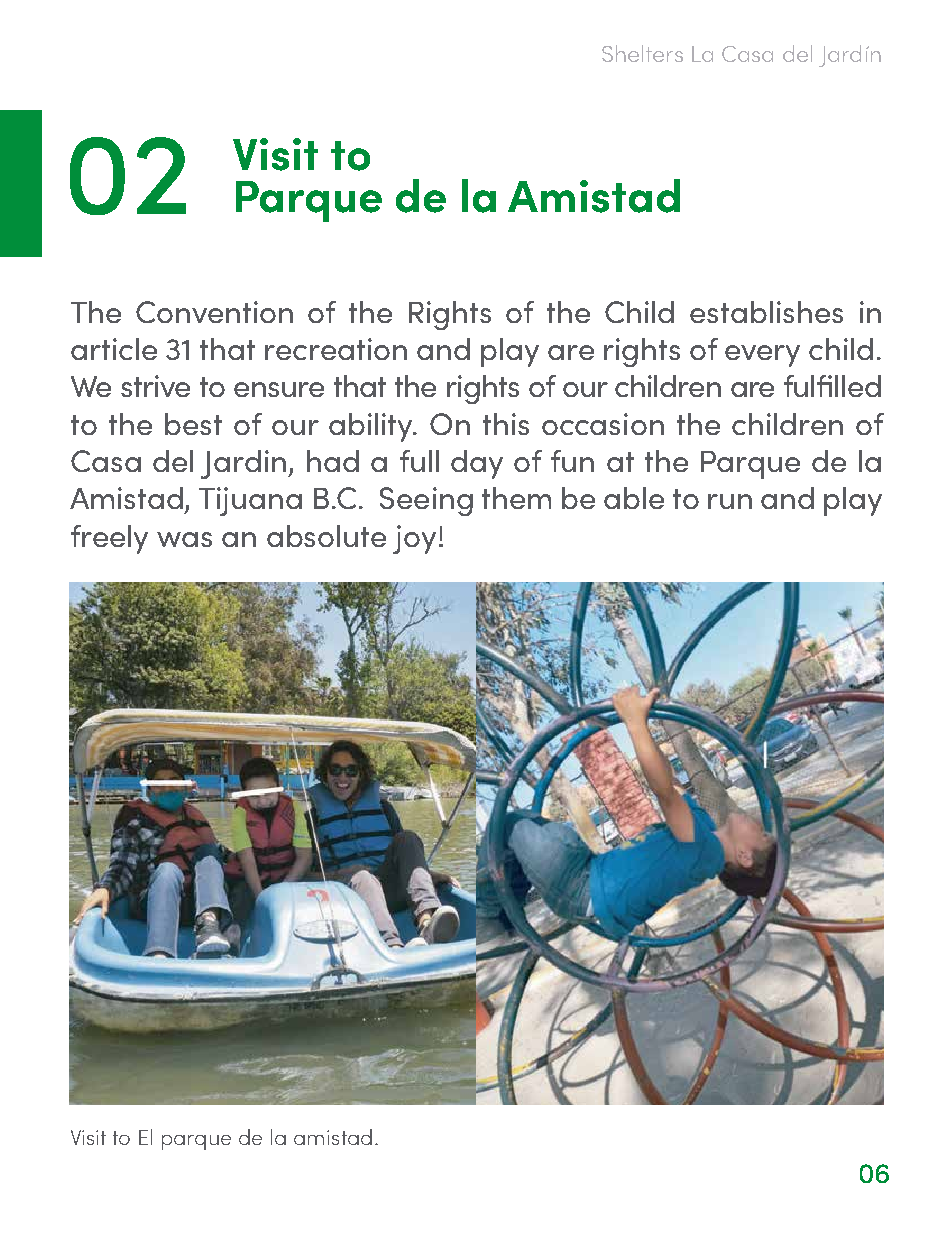 The width and height of the screenshot is (952, 1233). Describe the element at coordinates (114, 349) in the screenshot. I see `article` at that location.
